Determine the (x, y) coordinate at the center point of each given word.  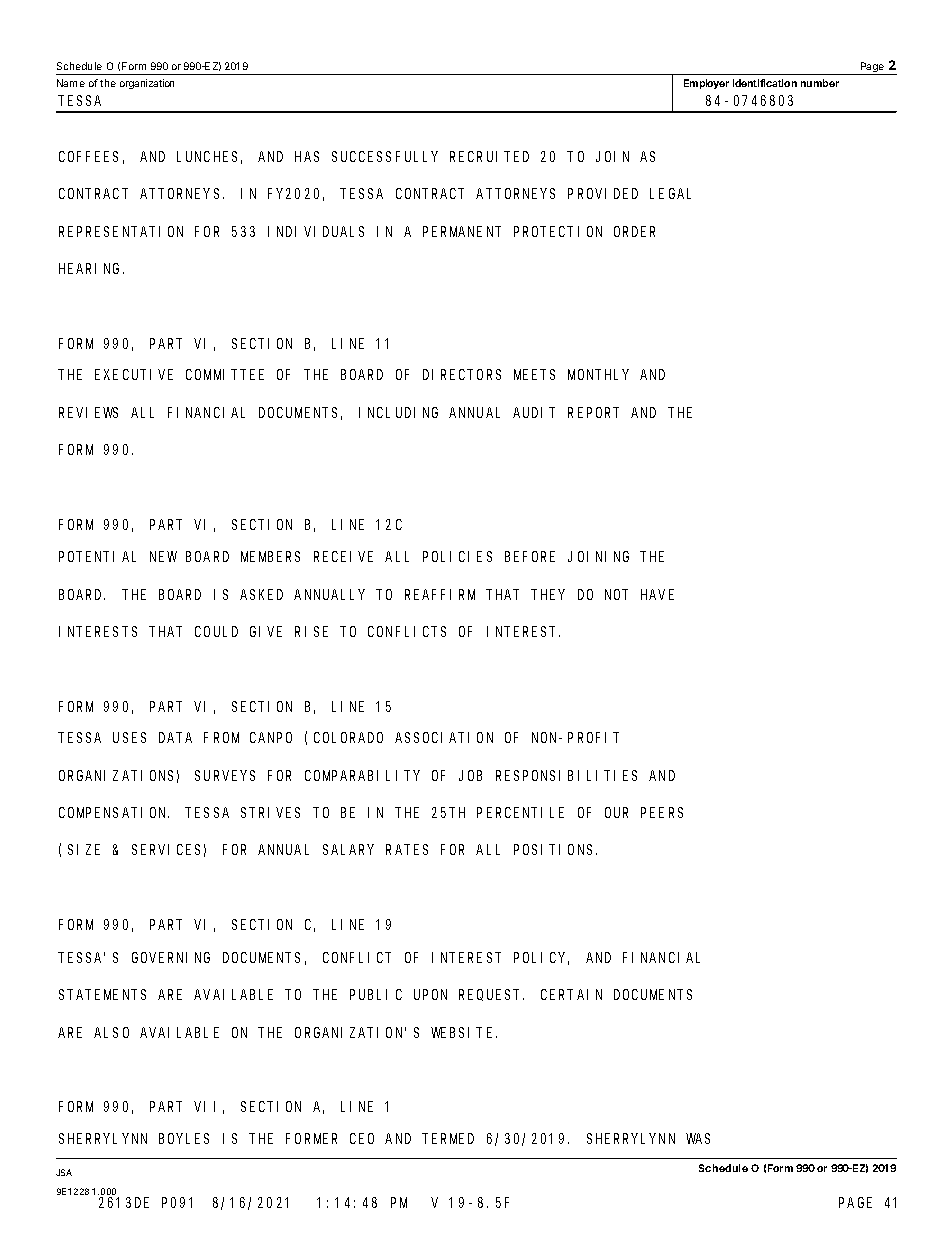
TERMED (448, 1138)
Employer (706, 84)
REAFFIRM (440, 594)
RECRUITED (489, 156)
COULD (216, 631)
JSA (64, 1172)
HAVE (657, 594)
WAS (698, 1138)
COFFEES (88, 156)
